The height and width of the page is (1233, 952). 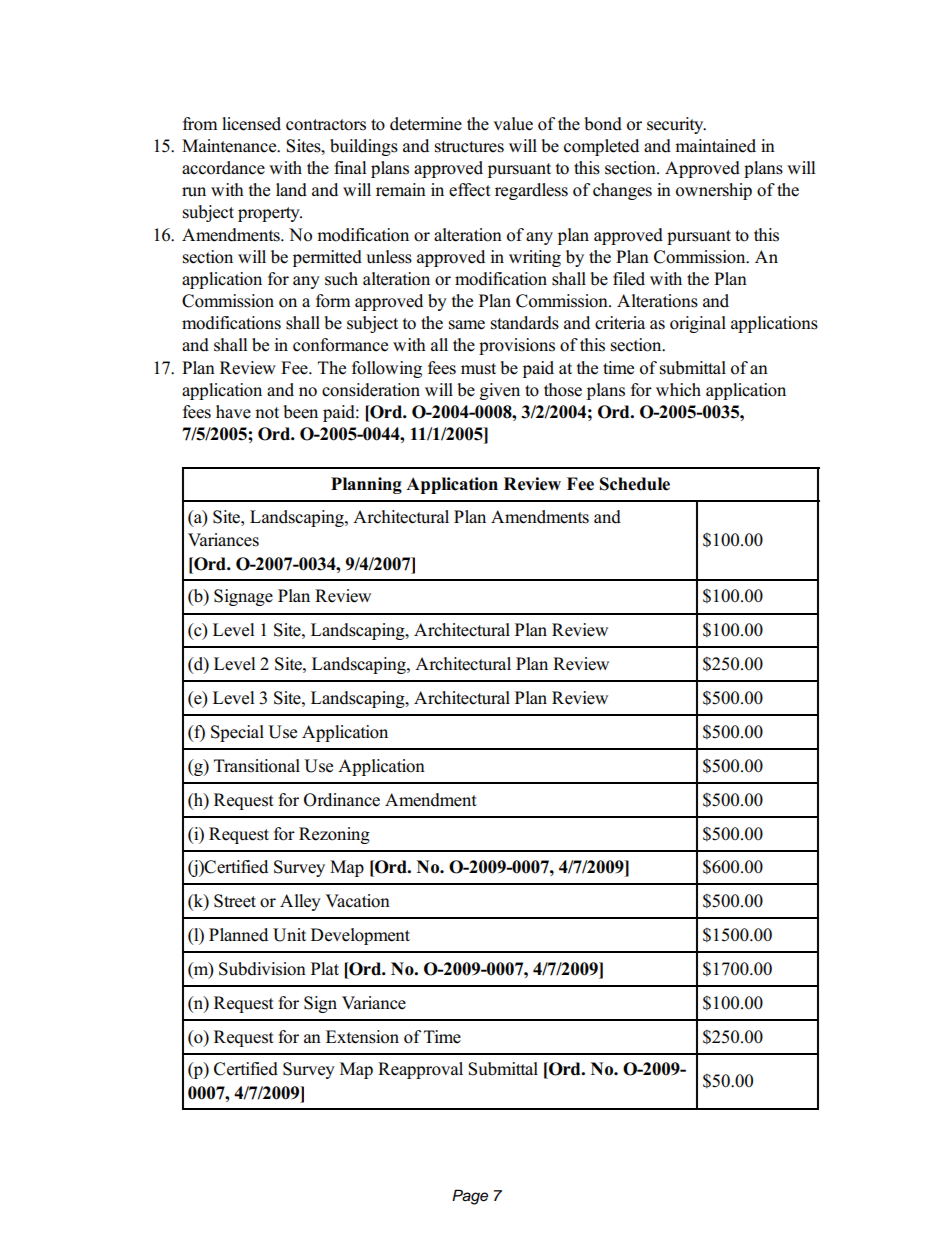 I want to click on Maintenance, so click(x=230, y=146).
